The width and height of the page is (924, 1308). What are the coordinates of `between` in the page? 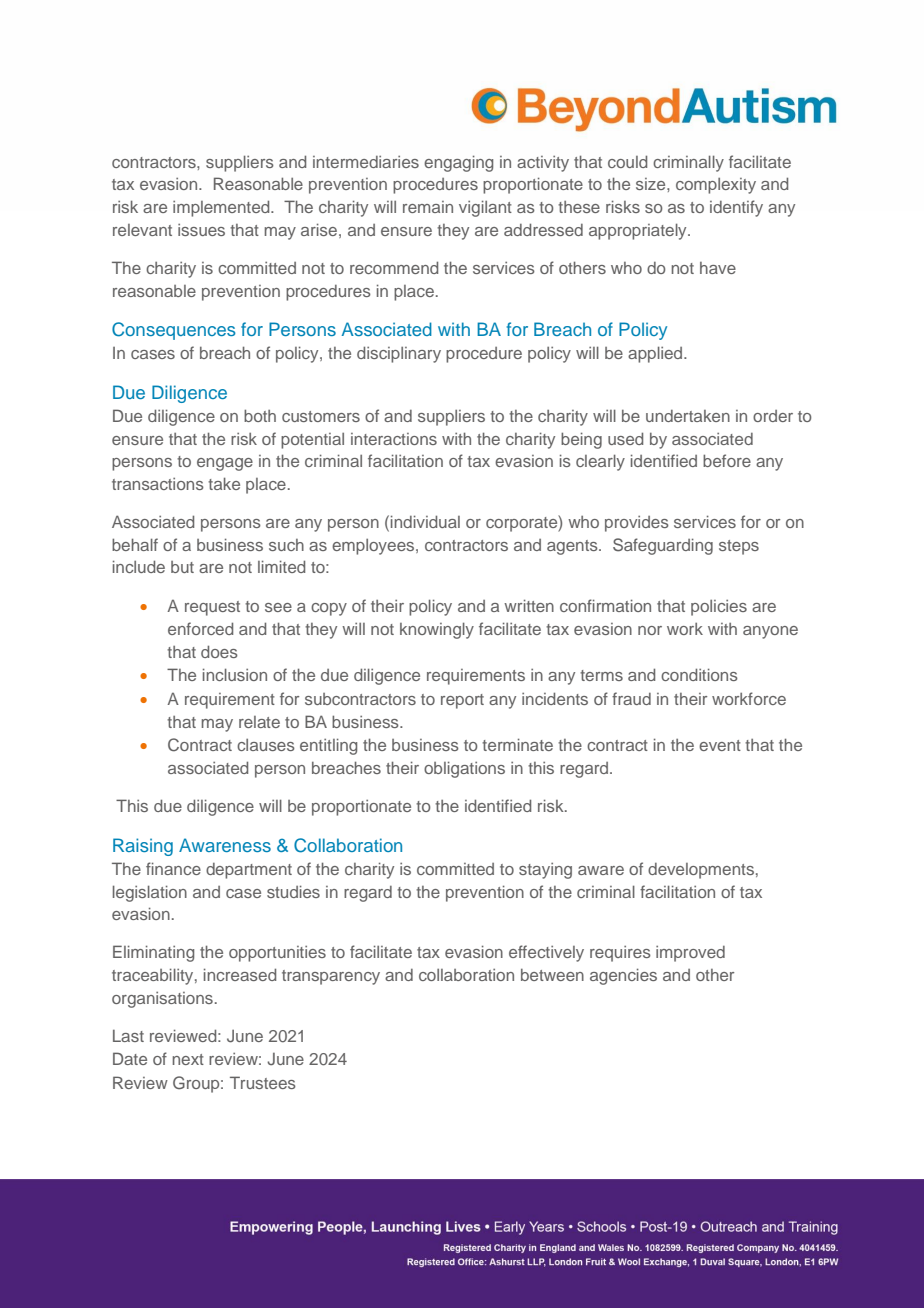 It's located at (552, 975).
